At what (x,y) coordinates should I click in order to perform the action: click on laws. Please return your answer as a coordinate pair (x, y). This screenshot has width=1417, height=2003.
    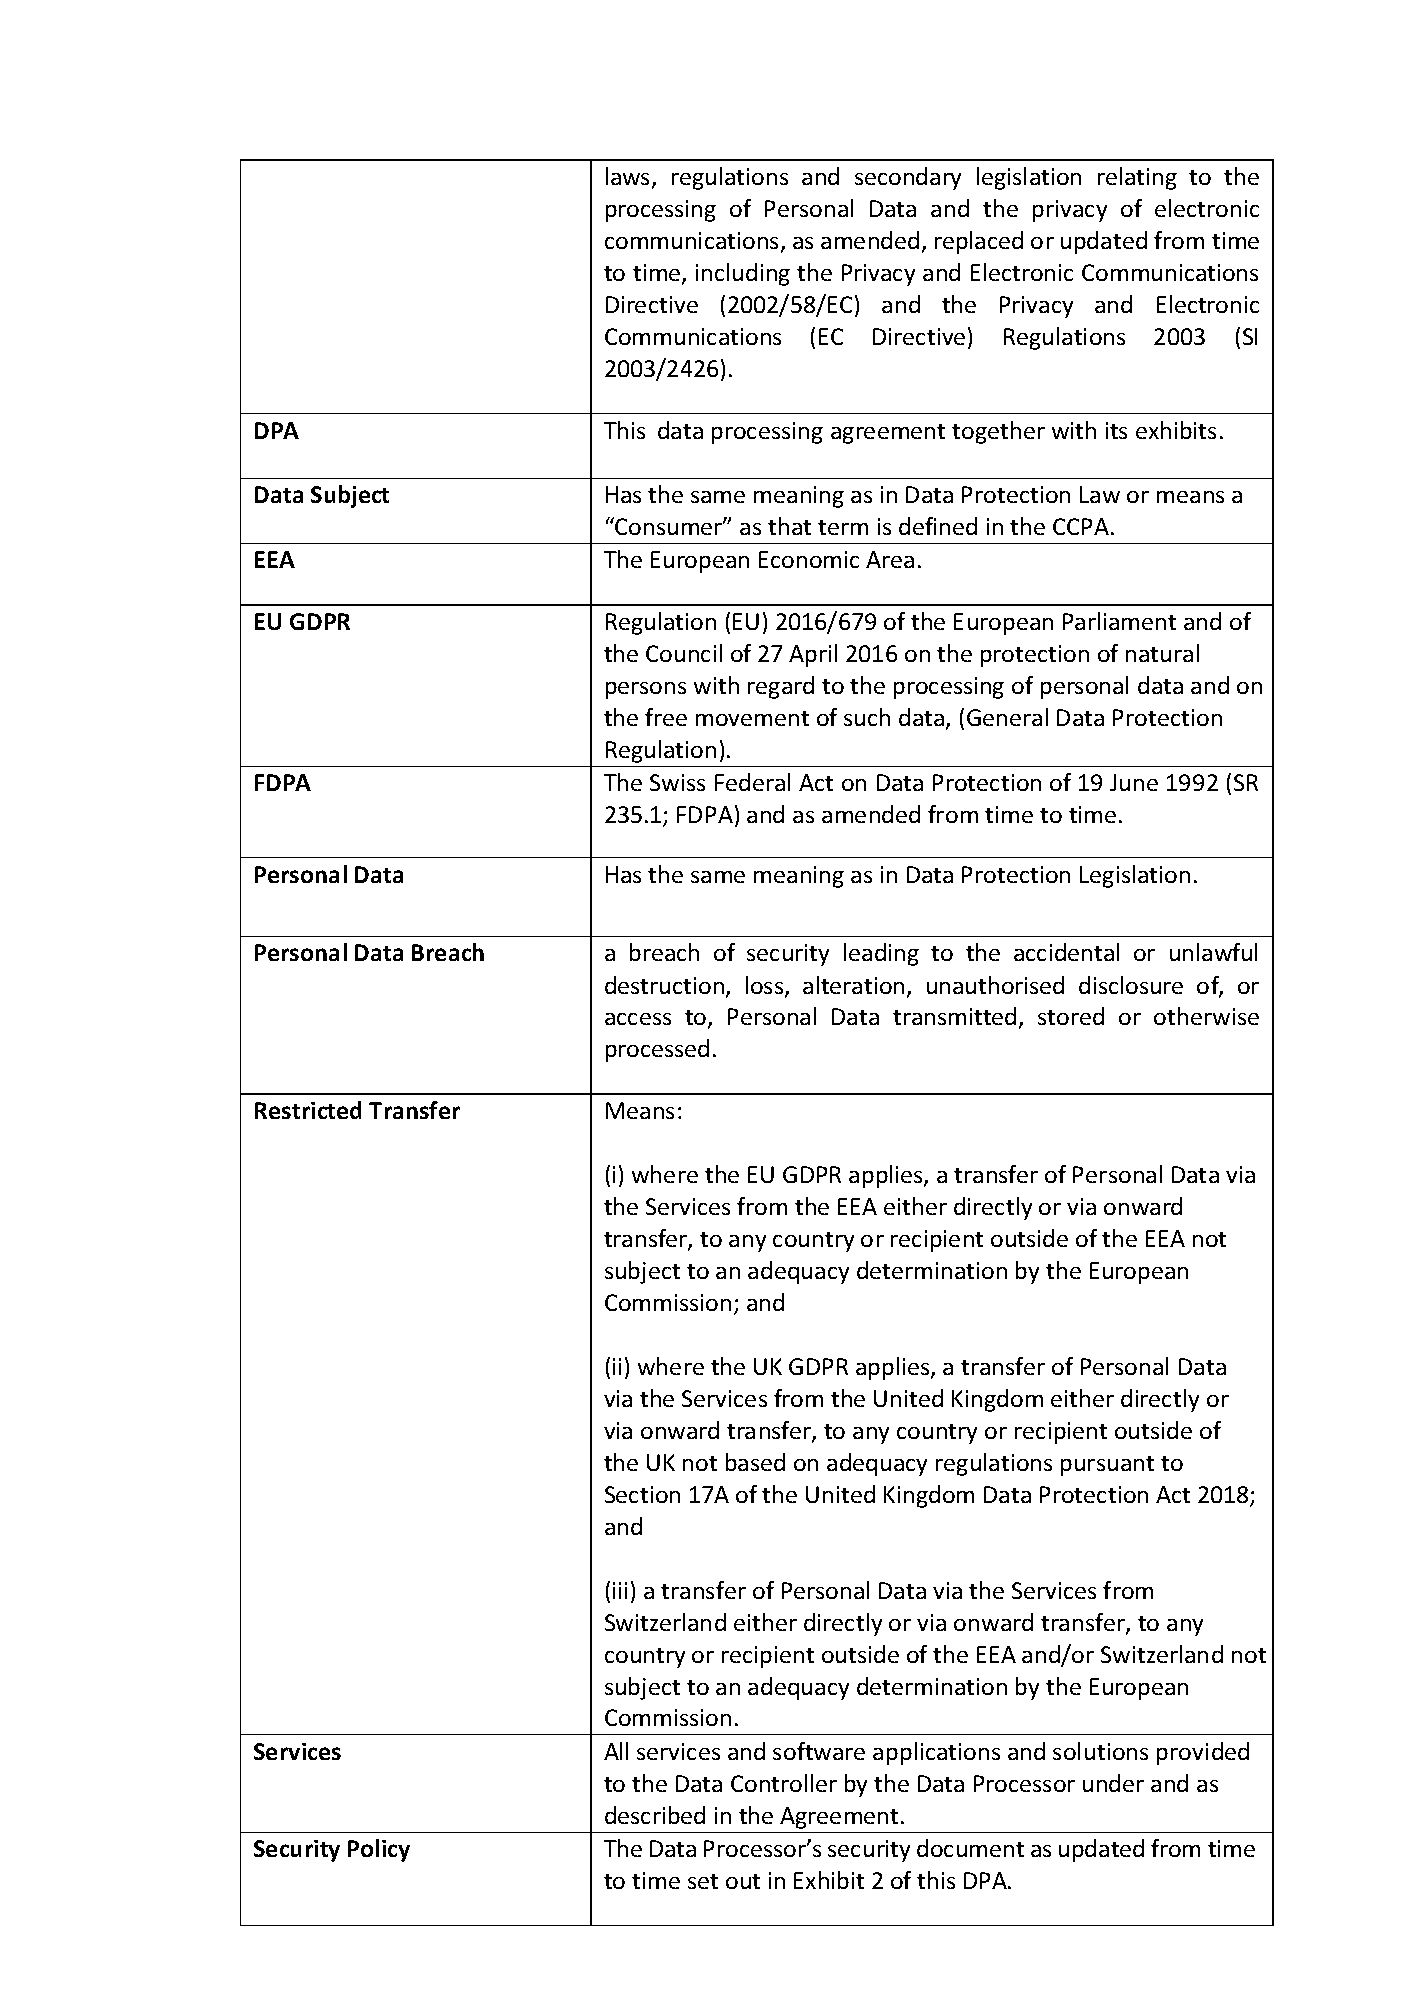
    Looking at the image, I should click on (629, 177).
